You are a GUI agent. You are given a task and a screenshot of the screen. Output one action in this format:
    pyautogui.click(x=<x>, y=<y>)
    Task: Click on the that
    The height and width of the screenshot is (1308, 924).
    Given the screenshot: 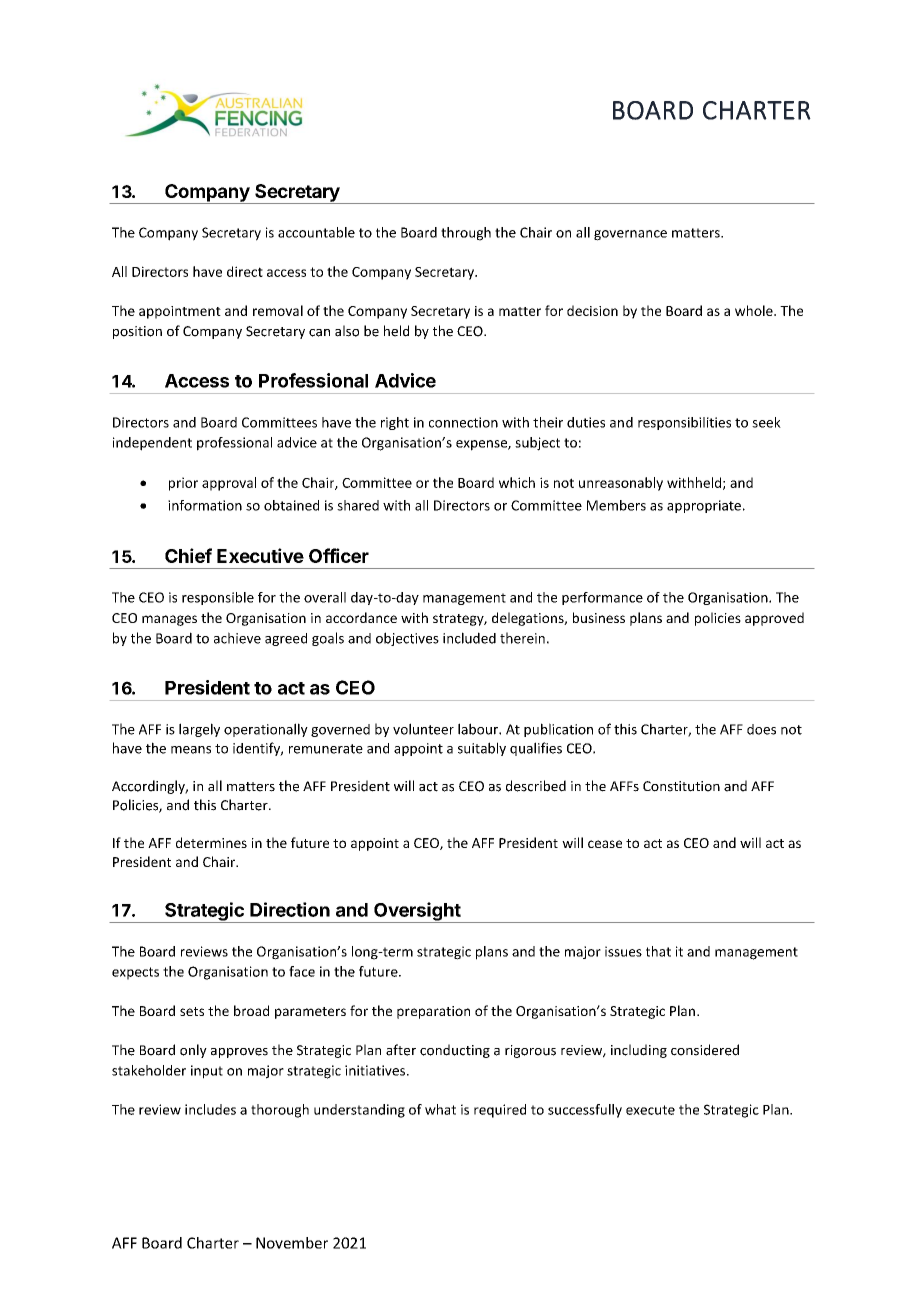 What is the action you would take?
    pyautogui.click(x=658, y=951)
